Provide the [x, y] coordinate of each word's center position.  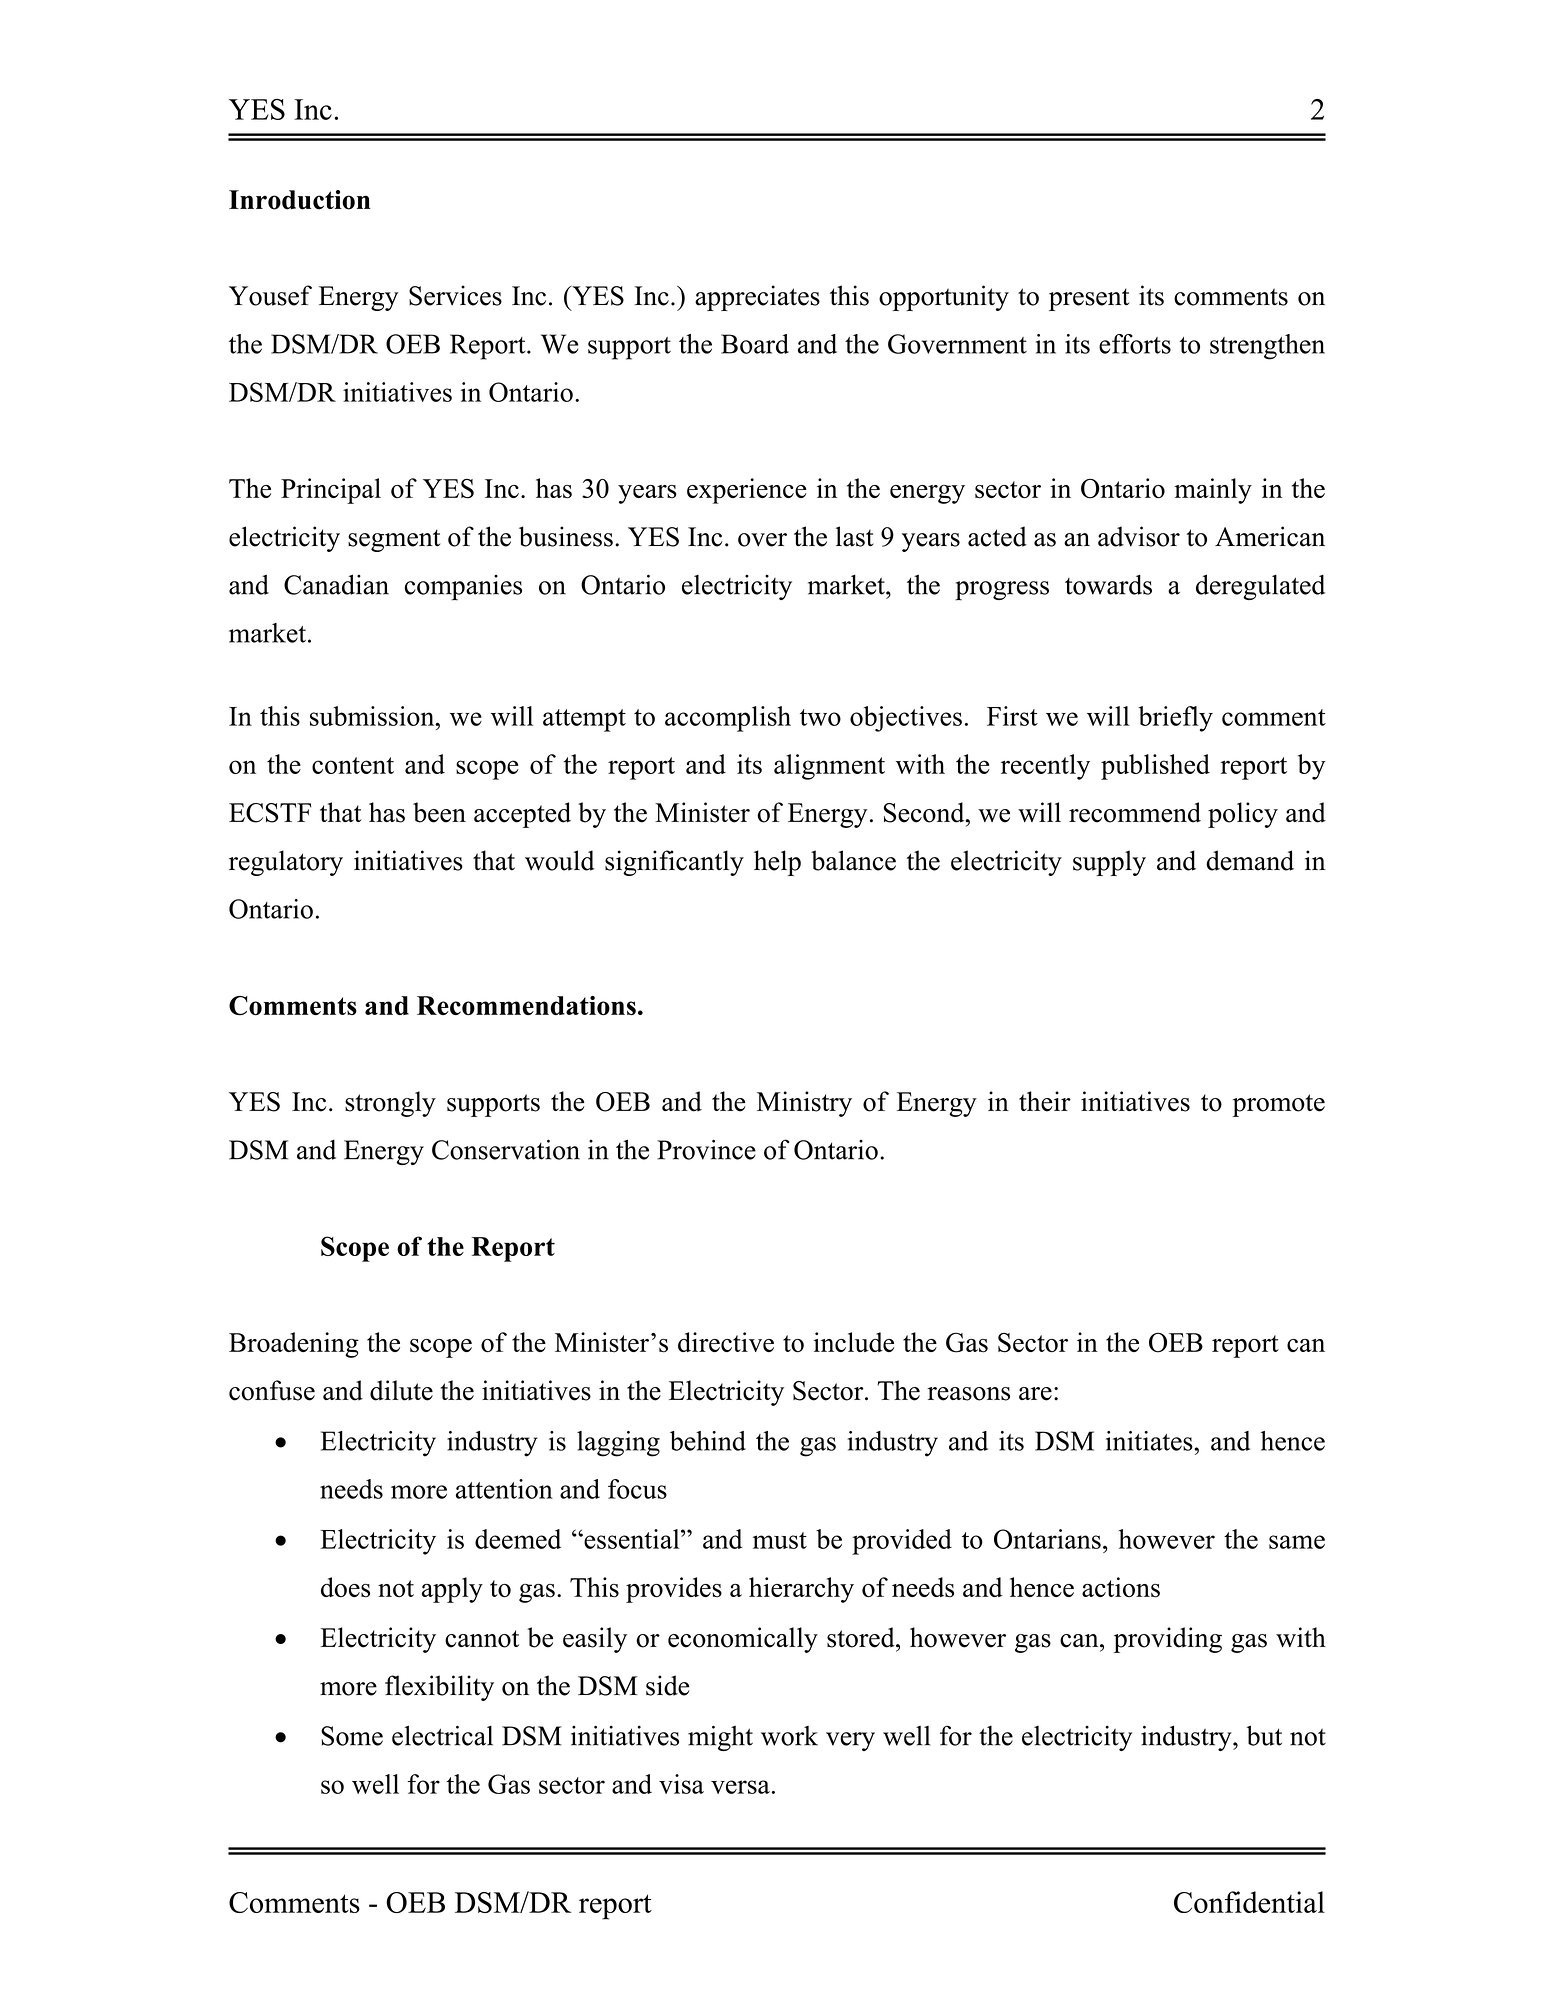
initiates [1150, 1441]
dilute [401, 1390]
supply [1109, 863]
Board [755, 344]
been [439, 812]
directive [726, 1342]
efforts [1135, 344]
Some [352, 1736]
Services [455, 295]
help [777, 863]
